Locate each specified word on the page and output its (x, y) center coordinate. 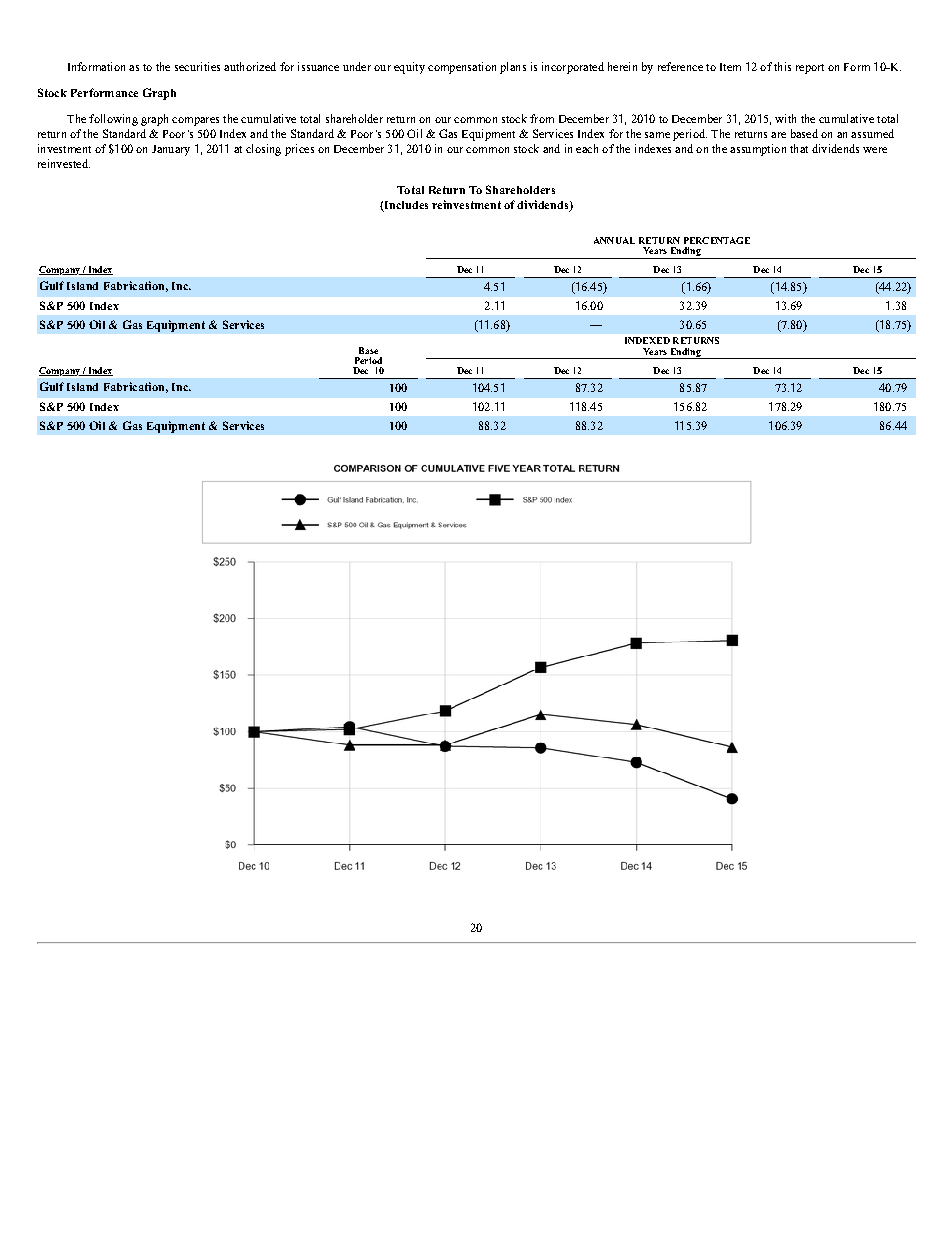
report (810, 69)
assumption (758, 150)
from (542, 118)
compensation (462, 68)
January (171, 150)
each (587, 148)
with (785, 118)
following (113, 120)
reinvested (64, 163)
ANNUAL (614, 240)
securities (197, 66)
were (875, 150)
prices (299, 150)
